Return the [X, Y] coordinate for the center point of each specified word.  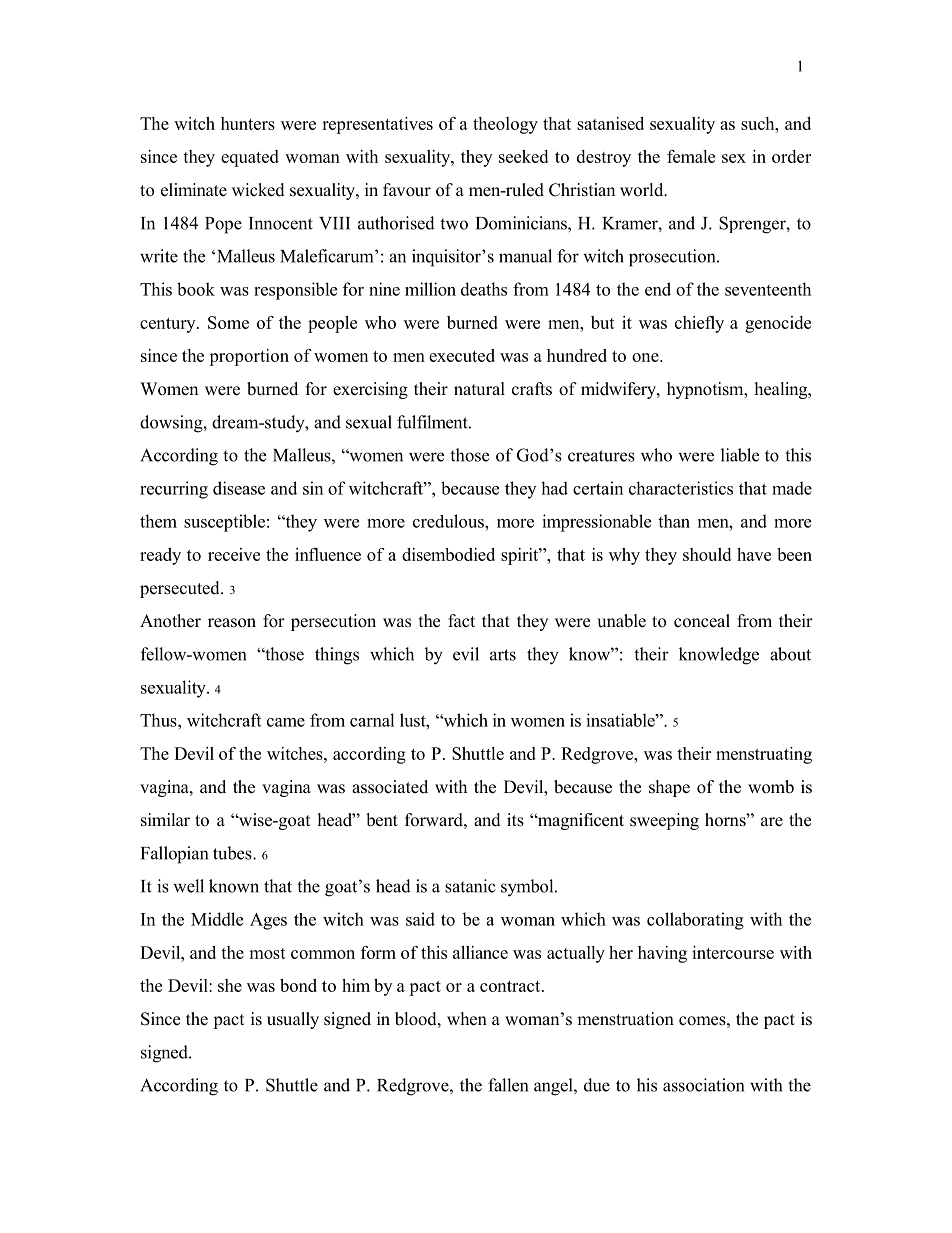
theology [505, 125]
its [515, 820]
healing [782, 390]
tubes [233, 853]
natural [479, 389]
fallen [508, 1085]
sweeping [664, 821]
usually [293, 1020]
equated [250, 158]
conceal [702, 621]
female [691, 156]
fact [461, 621]
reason [232, 623]
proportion [249, 357]
